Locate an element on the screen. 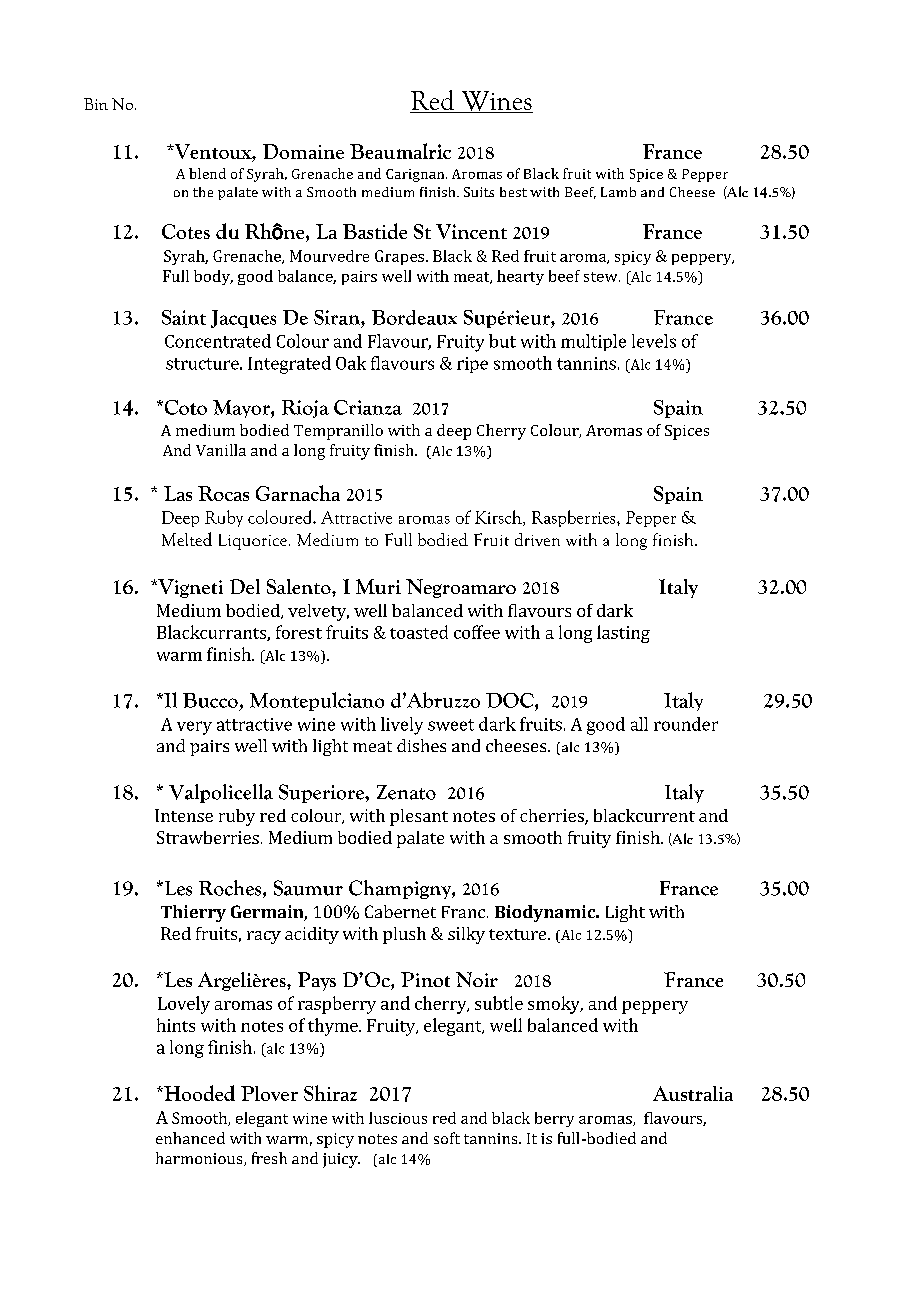  blend is located at coordinates (207, 173).
